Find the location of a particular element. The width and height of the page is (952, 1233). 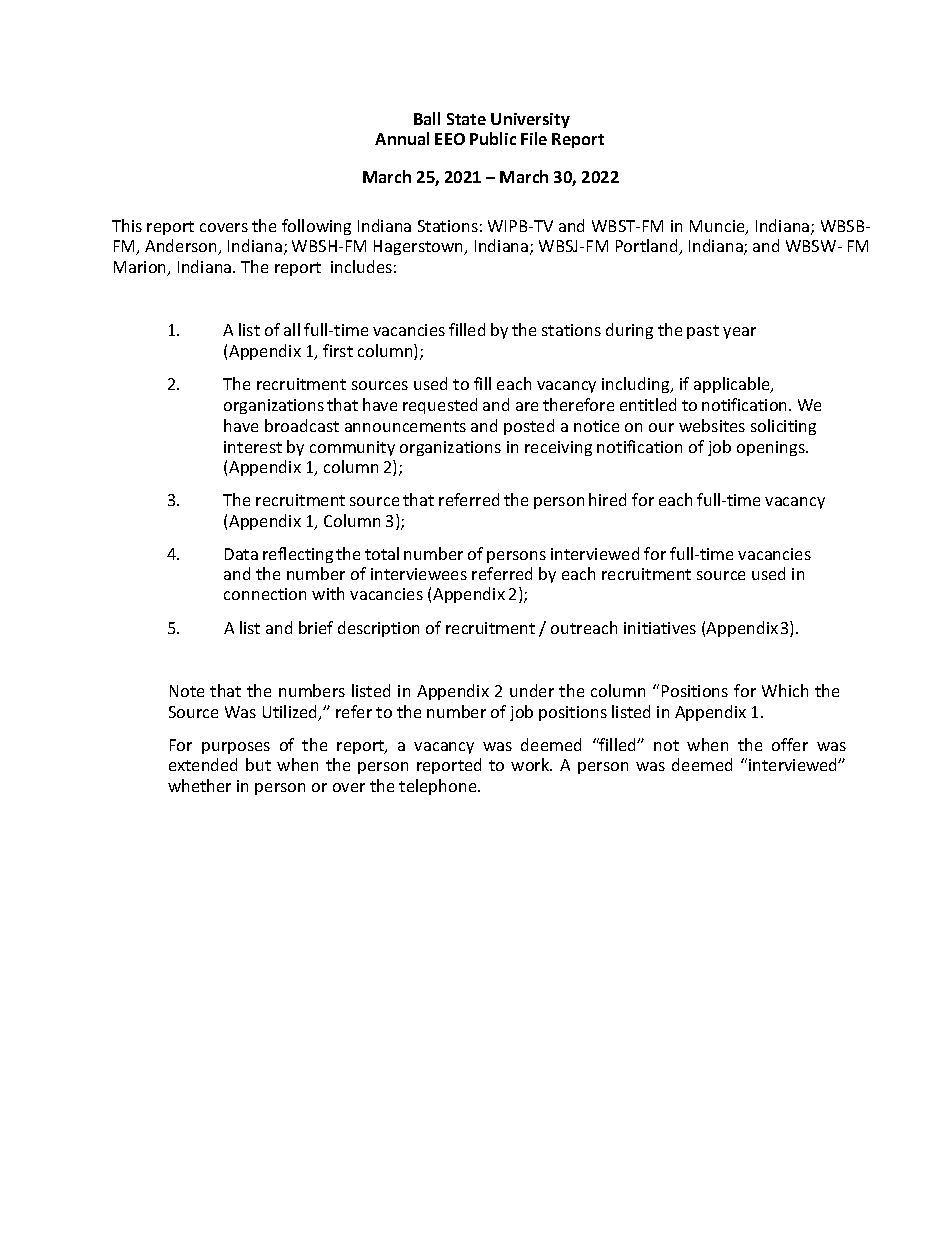

announcements is located at coordinates (405, 426).
